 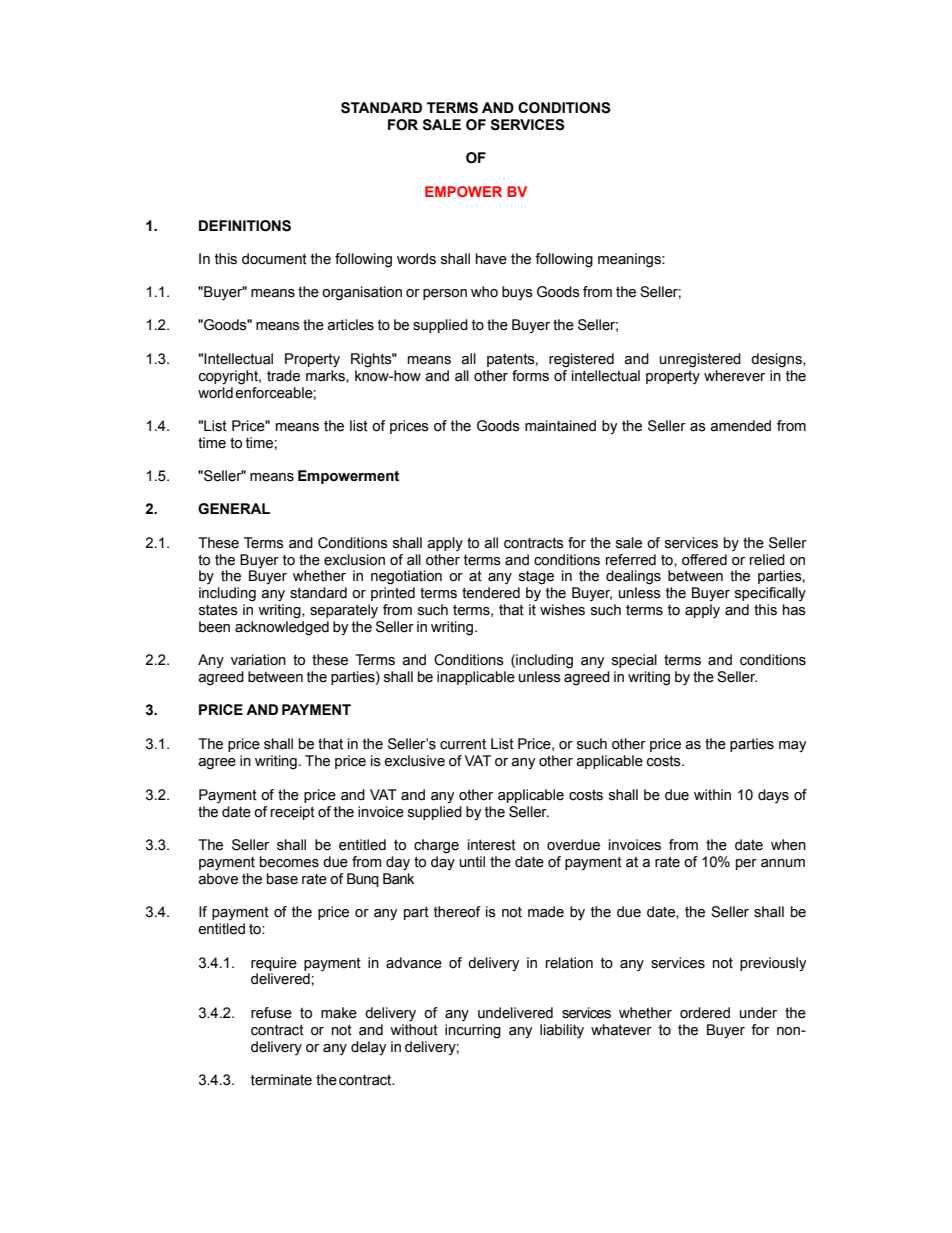 I want to click on offered, so click(x=704, y=560).
